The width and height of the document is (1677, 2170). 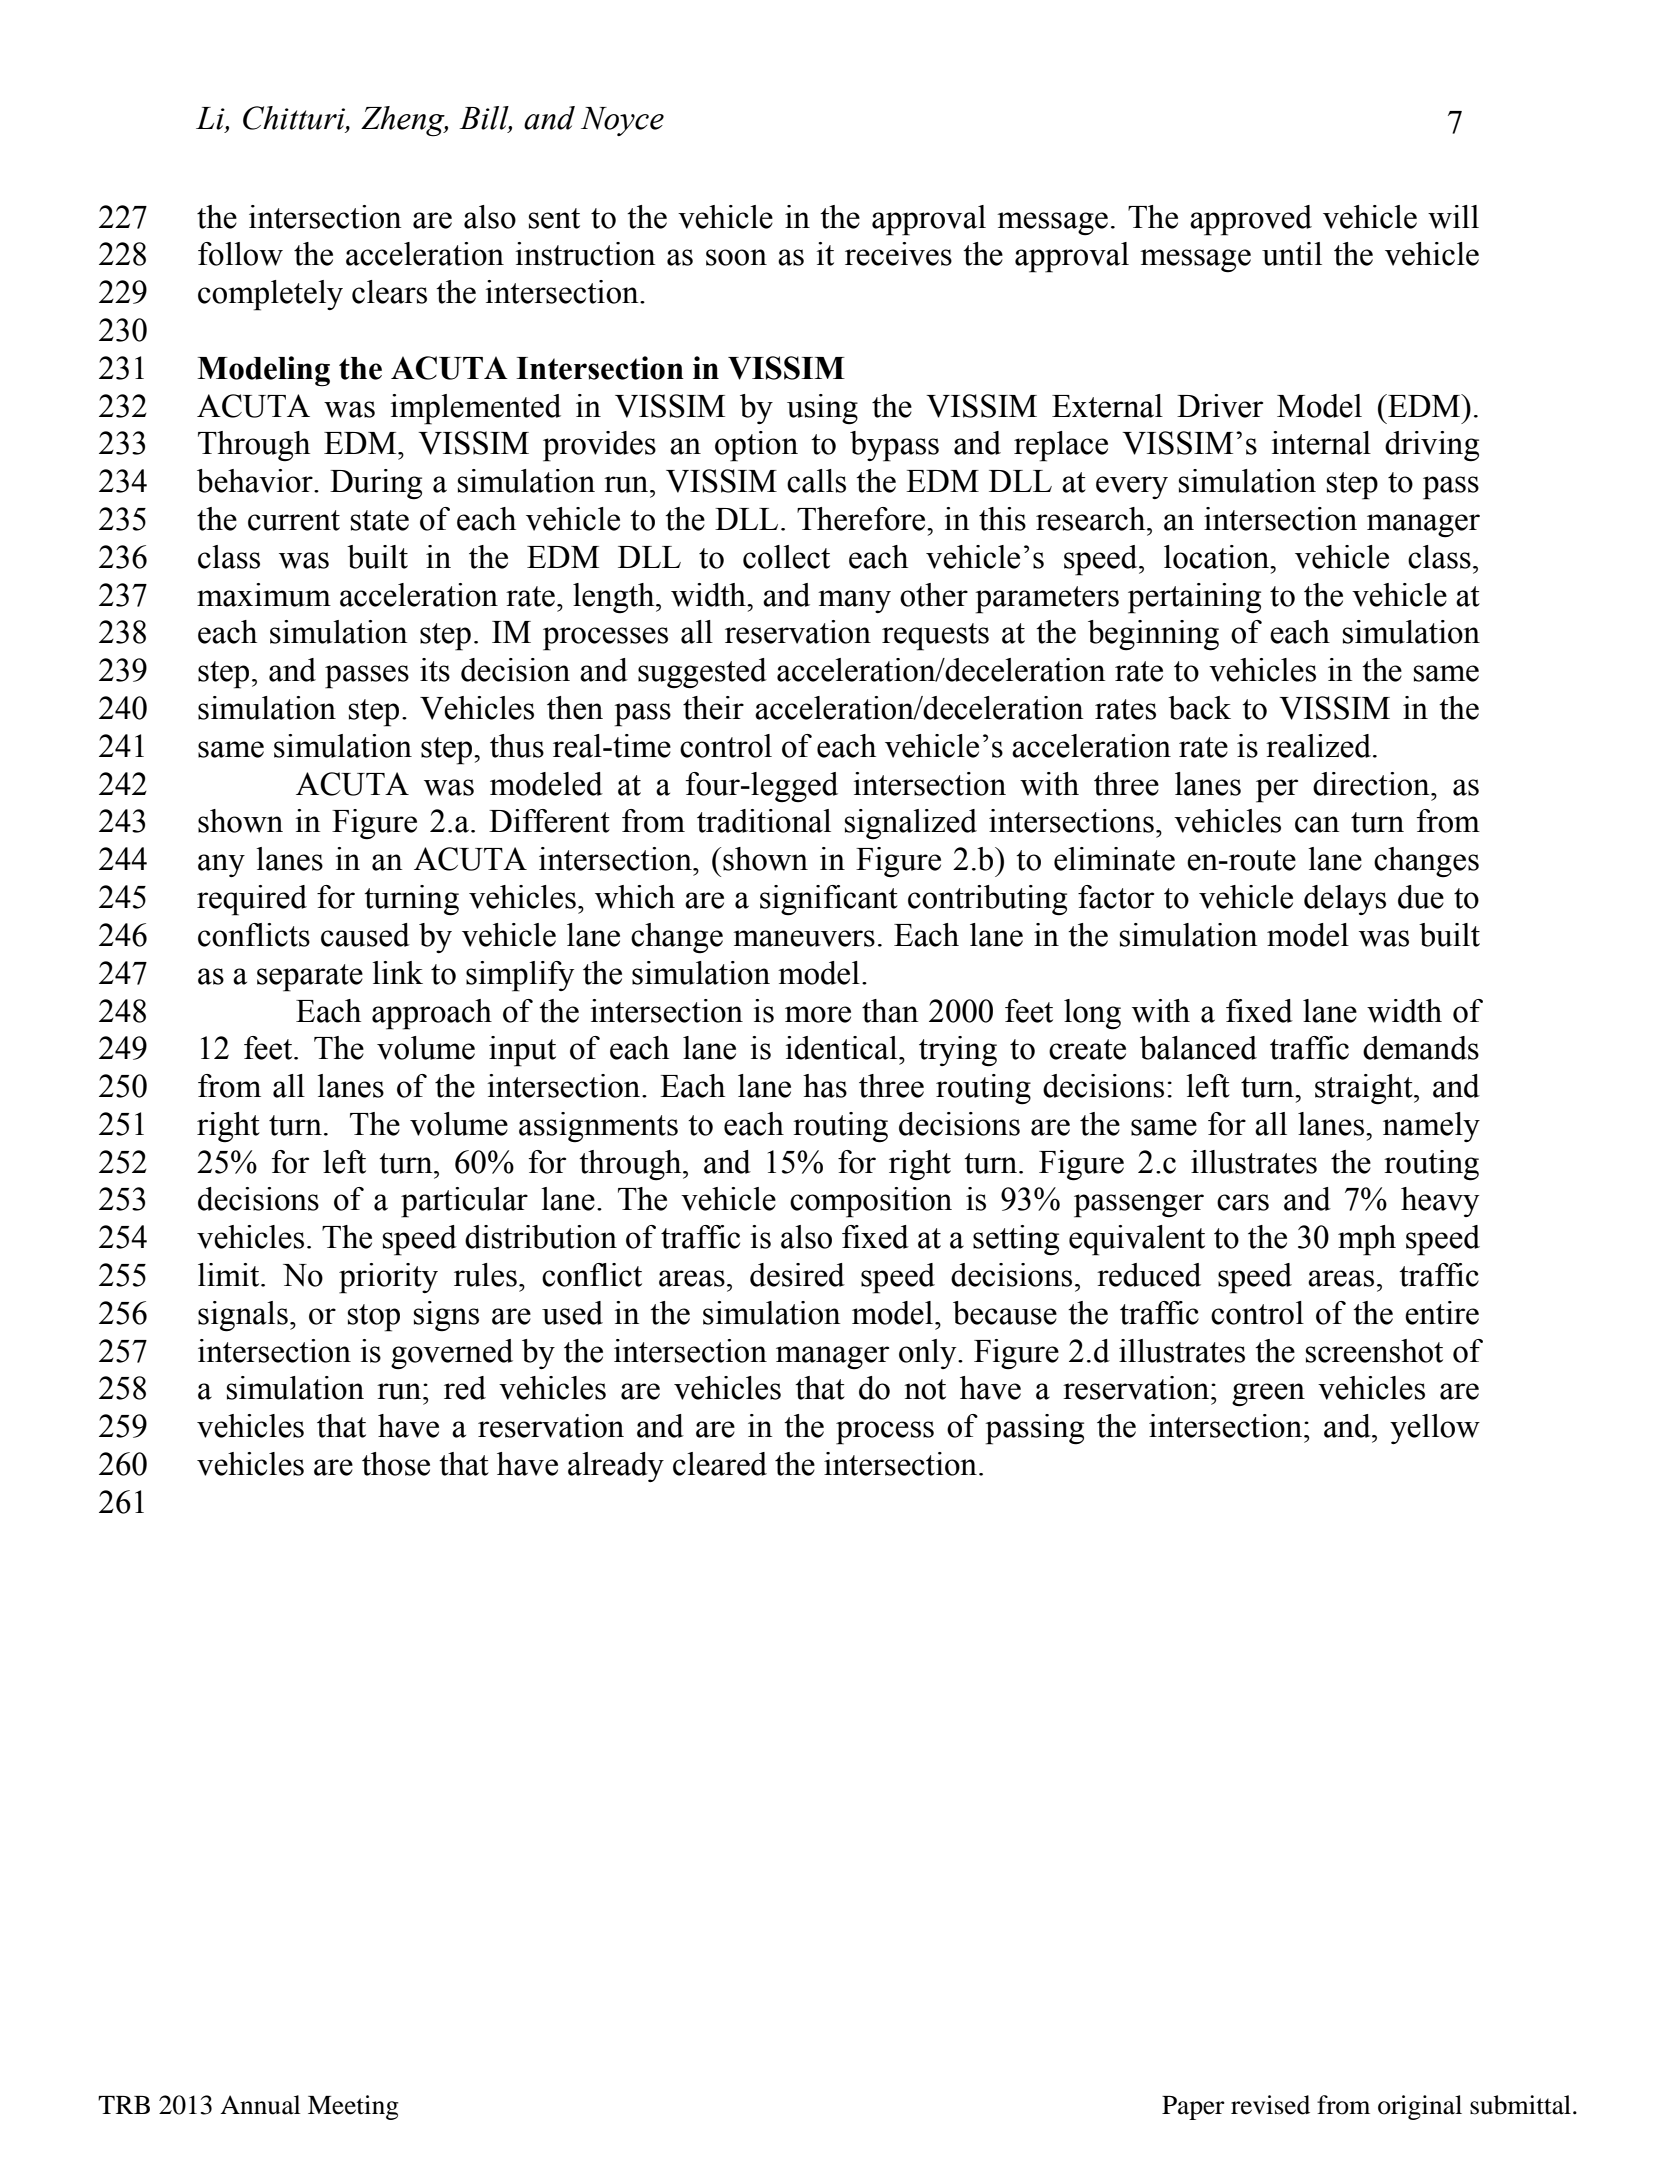 I want to click on Annual, so click(x=260, y=2105).
